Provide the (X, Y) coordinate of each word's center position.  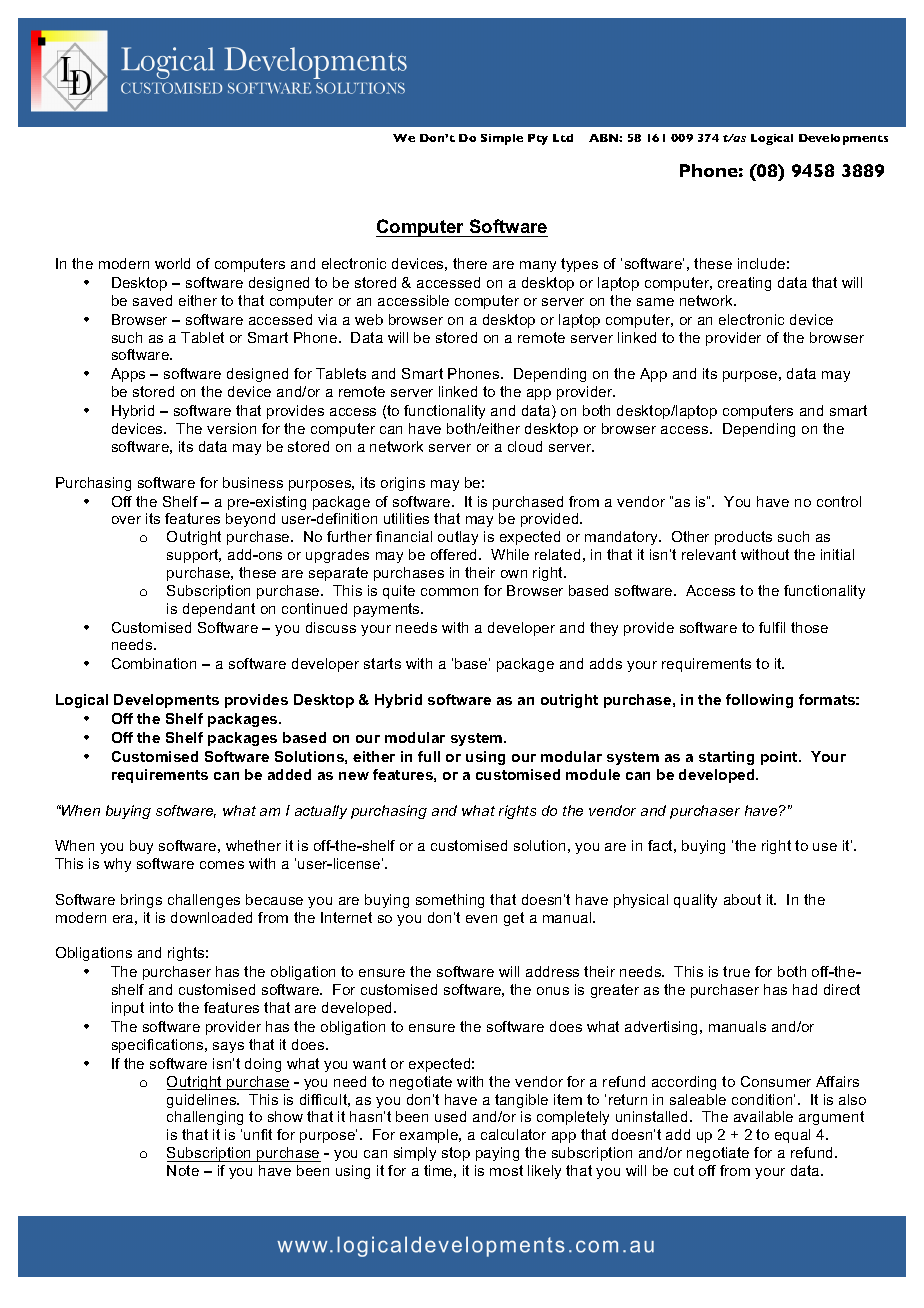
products (743, 538)
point (780, 758)
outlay (458, 538)
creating (744, 284)
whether (253, 845)
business (253, 482)
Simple (502, 139)
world (172, 263)
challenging (205, 1118)
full (429, 756)
